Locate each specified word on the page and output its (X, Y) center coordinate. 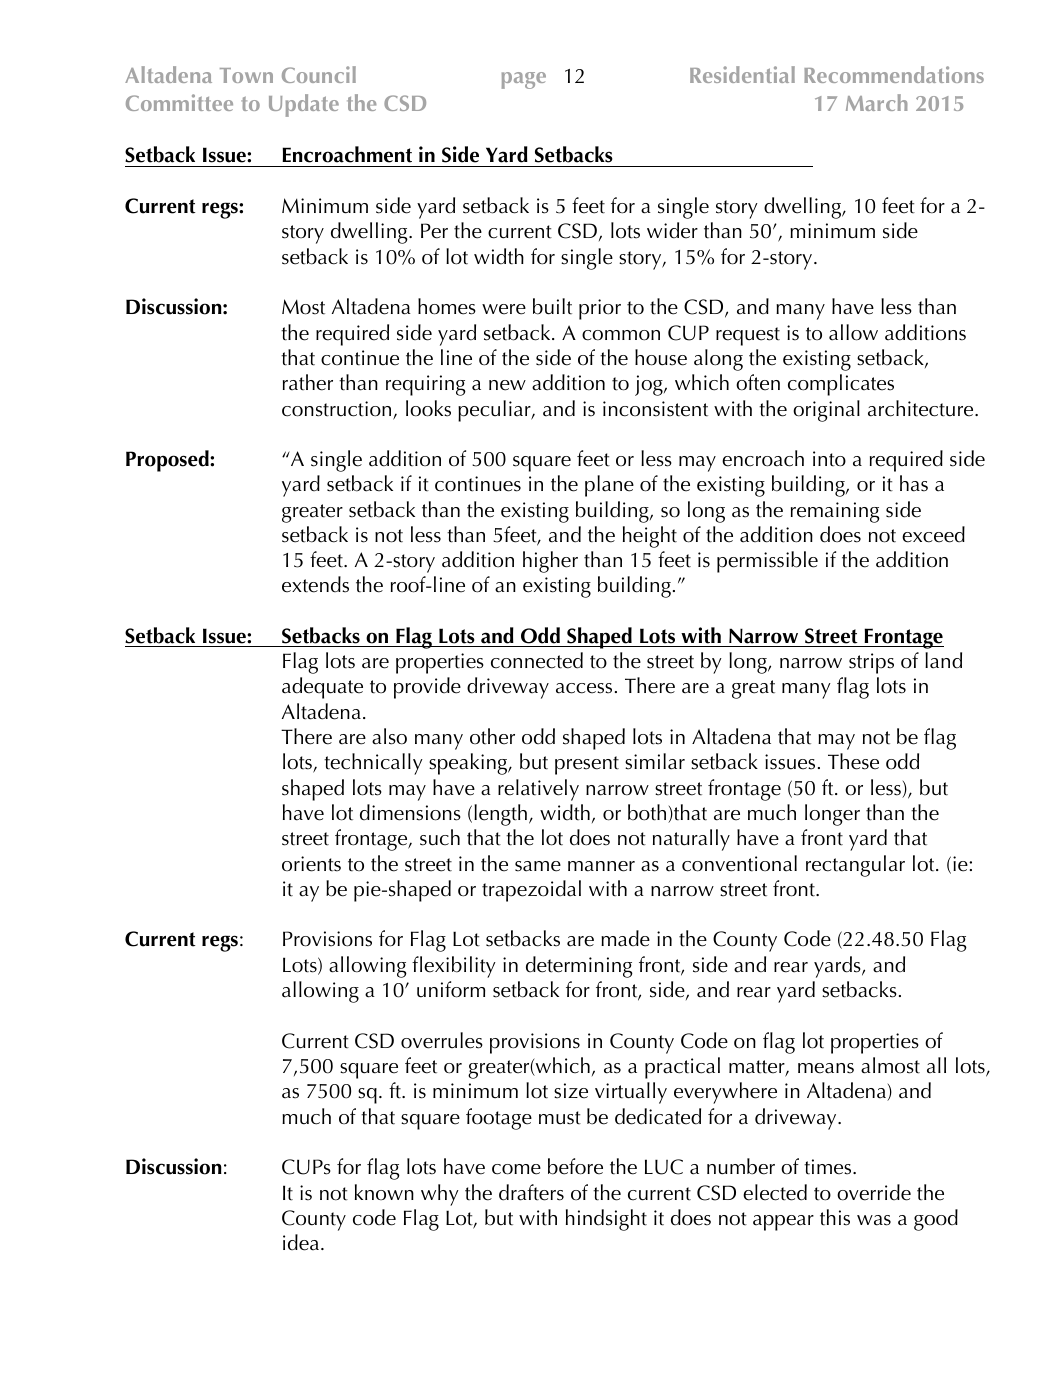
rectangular (855, 866)
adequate (322, 688)
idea (301, 1242)
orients (311, 864)
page (524, 80)
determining (579, 967)
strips (871, 663)
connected (537, 660)
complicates (841, 385)
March (877, 102)
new (507, 385)
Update (304, 105)
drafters (531, 1192)
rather (308, 382)
